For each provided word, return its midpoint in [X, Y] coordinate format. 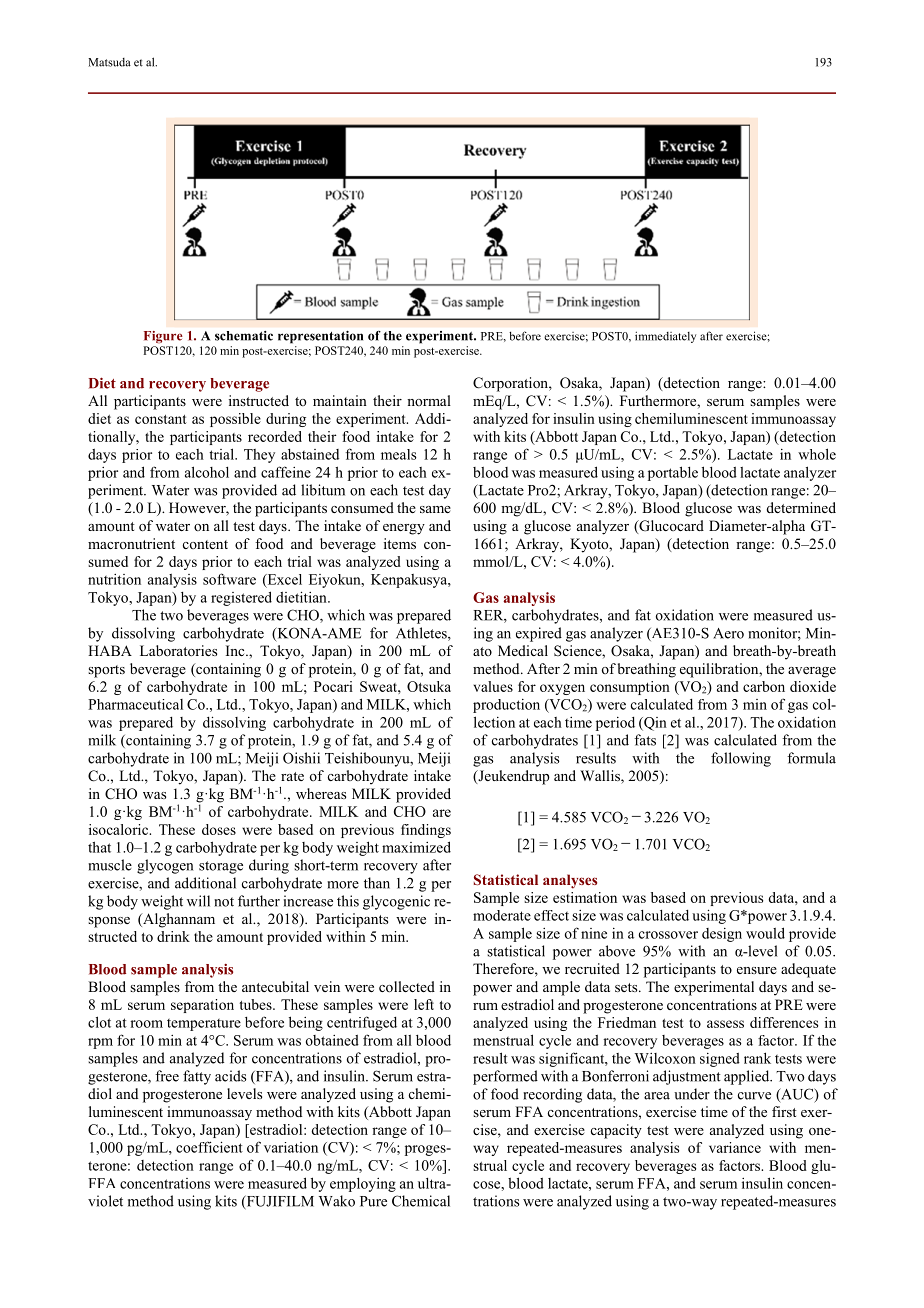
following [741, 759]
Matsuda [109, 62]
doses [219, 829]
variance [735, 1147]
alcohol [207, 472]
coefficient [209, 1147]
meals [399, 454]
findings [426, 831]
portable [673, 473]
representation [320, 337]
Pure [373, 1201]
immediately [665, 337]
